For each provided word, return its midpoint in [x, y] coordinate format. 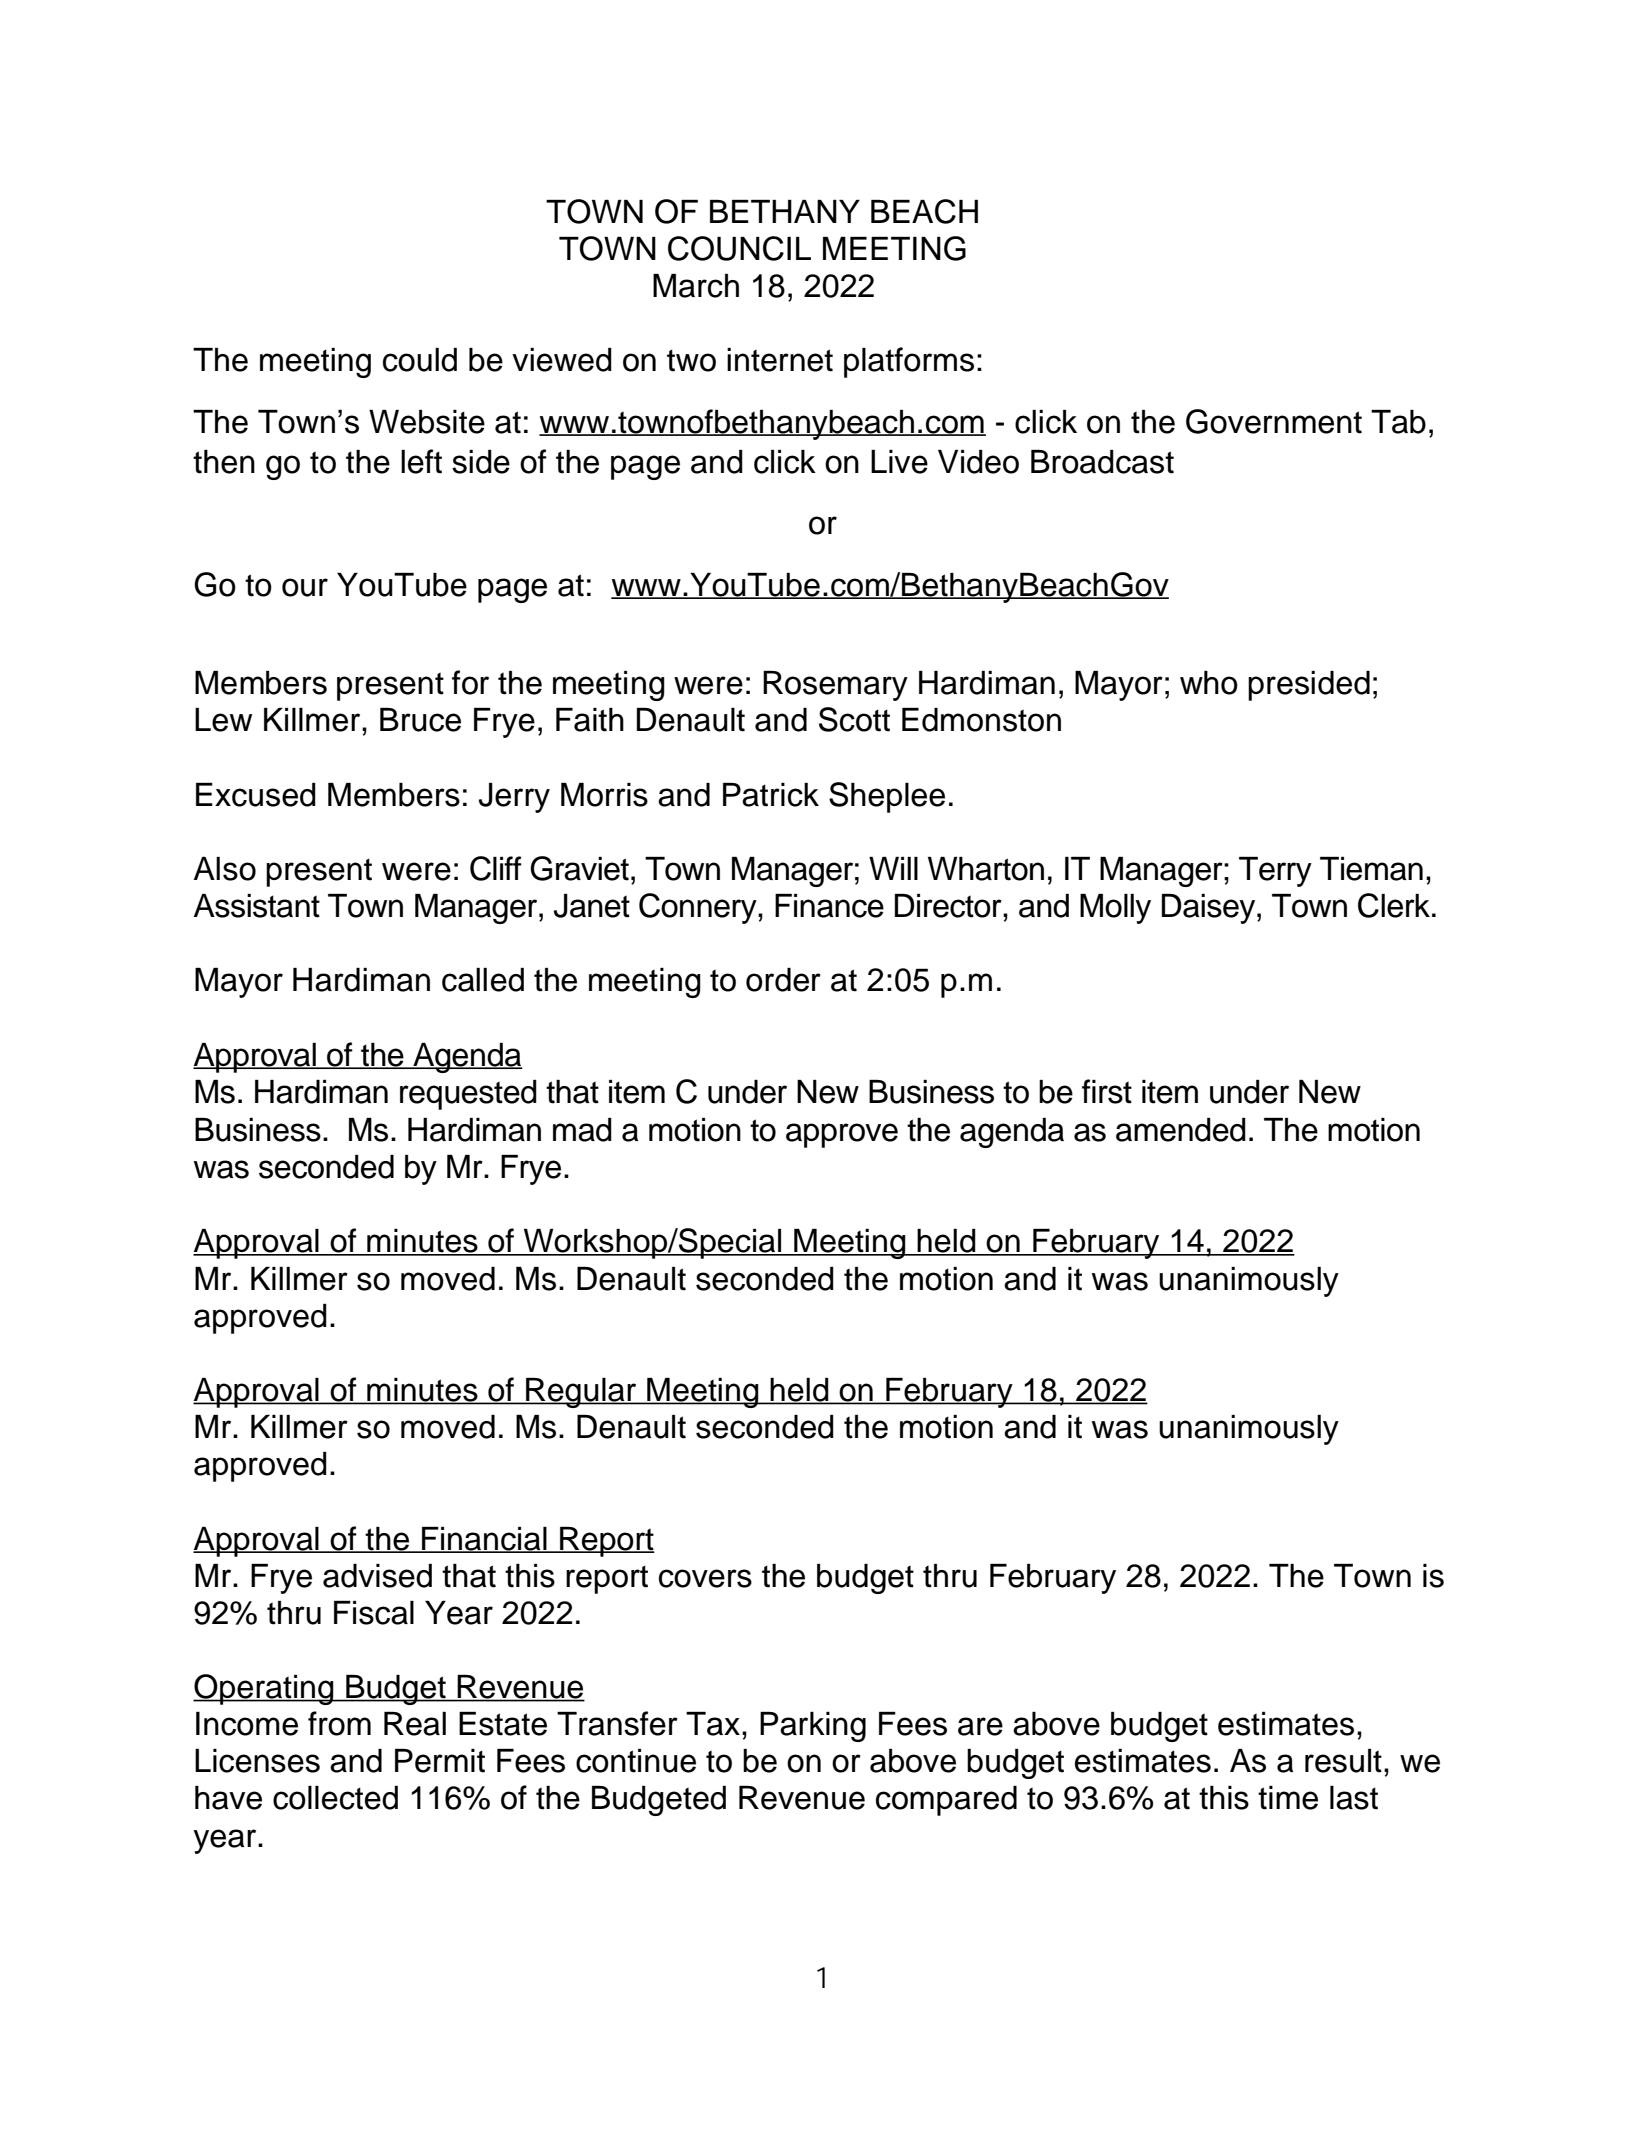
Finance [829, 906]
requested [468, 1095]
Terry [1275, 872]
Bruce [420, 720]
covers [705, 1578]
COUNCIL [739, 248]
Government [1274, 421]
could [420, 360]
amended [1181, 1130]
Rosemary [835, 686]
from [339, 1723]
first [1107, 1091]
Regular [581, 1393]
